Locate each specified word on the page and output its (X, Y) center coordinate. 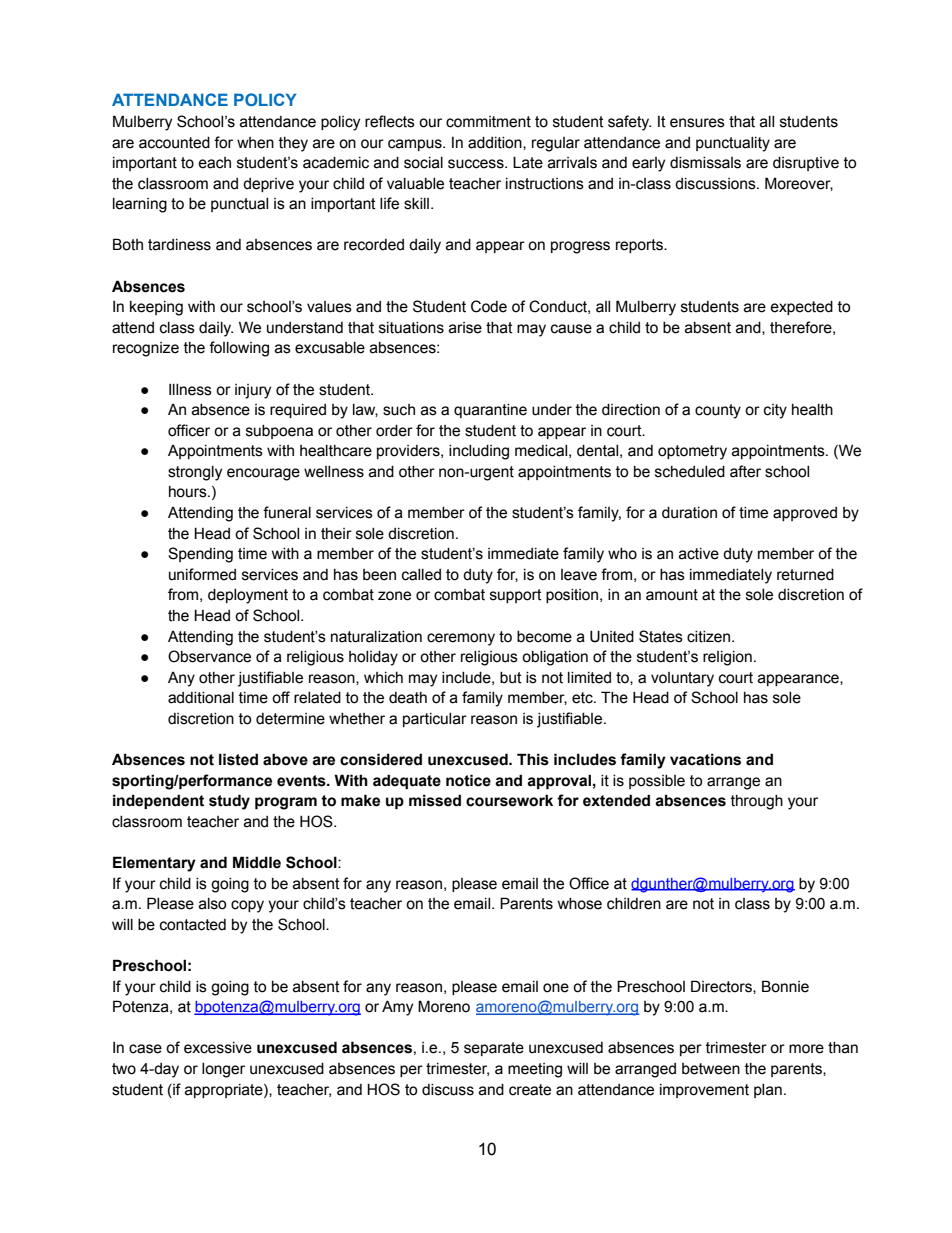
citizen (710, 637)
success (477, 164)
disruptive (806, 164)
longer (223, 1070)
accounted (174, 143)
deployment (248, 596)
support (516, 596)
